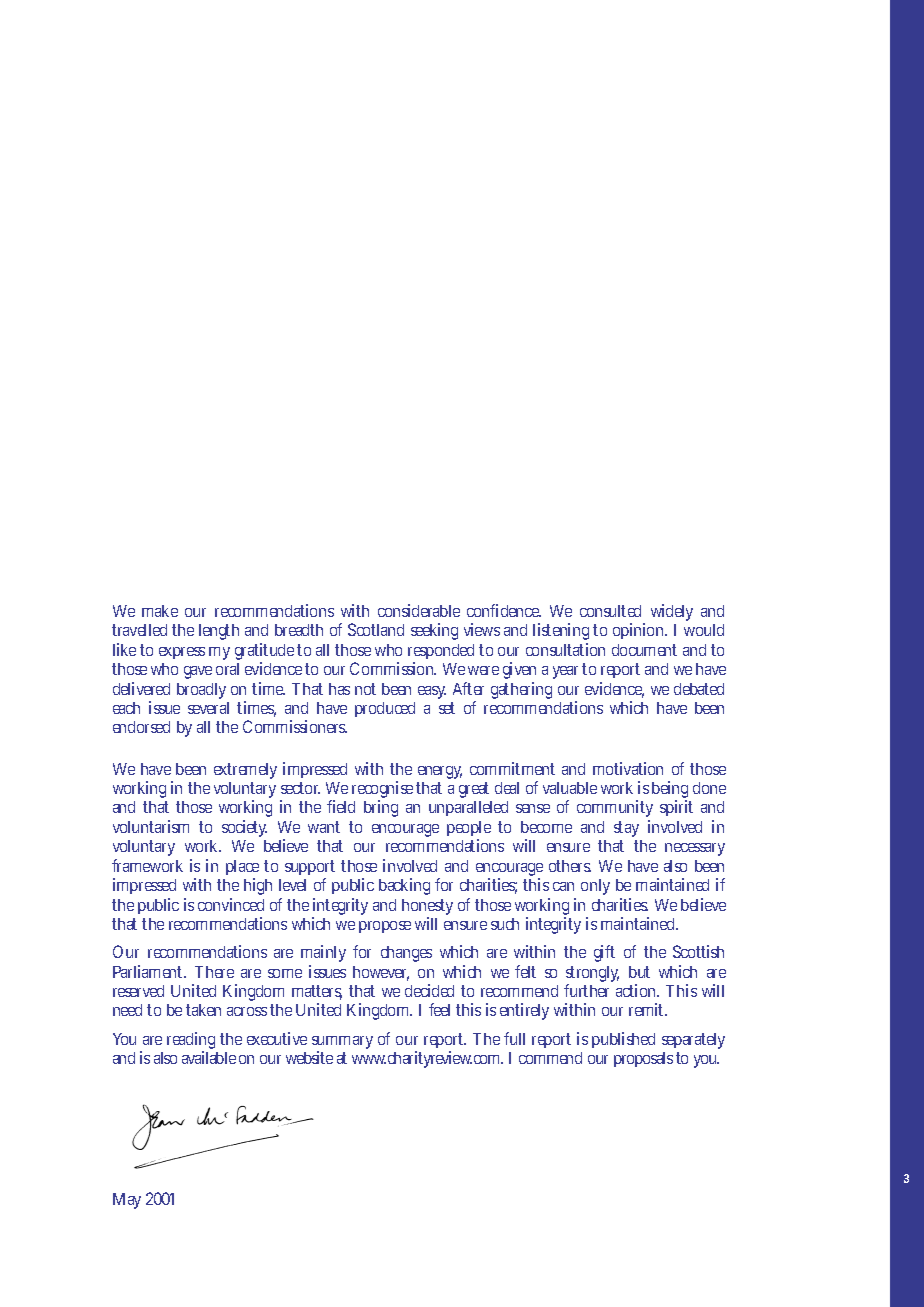  What do you see at coordinates (381, 808) in the page?
I see `bring` at bounding box center [381, 808].
